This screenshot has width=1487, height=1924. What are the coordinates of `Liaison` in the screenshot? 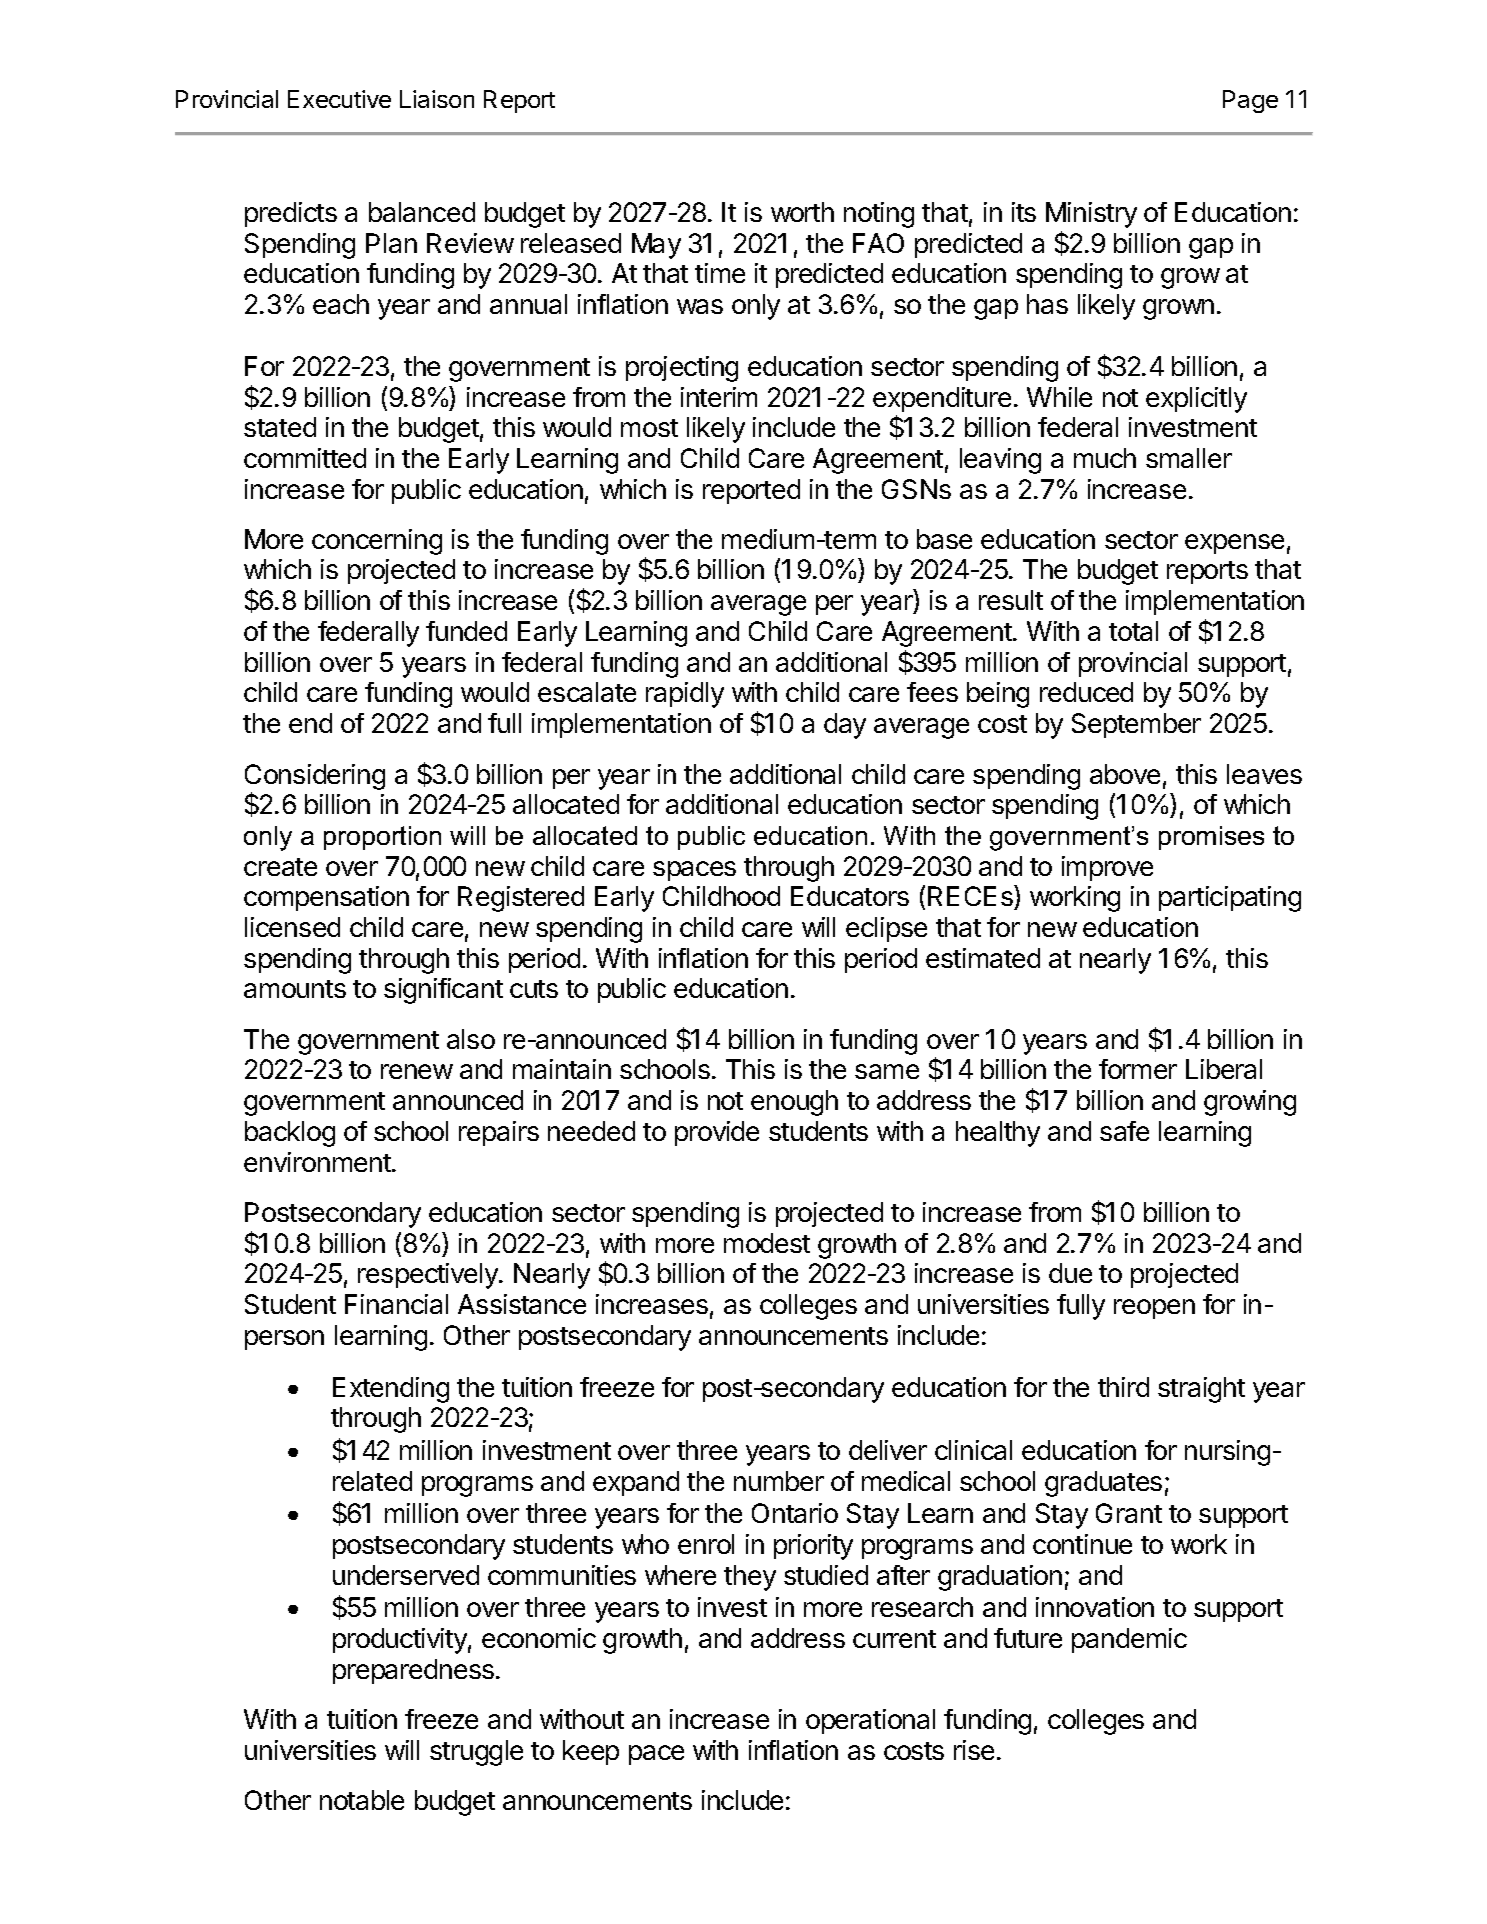 It's located at (437, 99).
